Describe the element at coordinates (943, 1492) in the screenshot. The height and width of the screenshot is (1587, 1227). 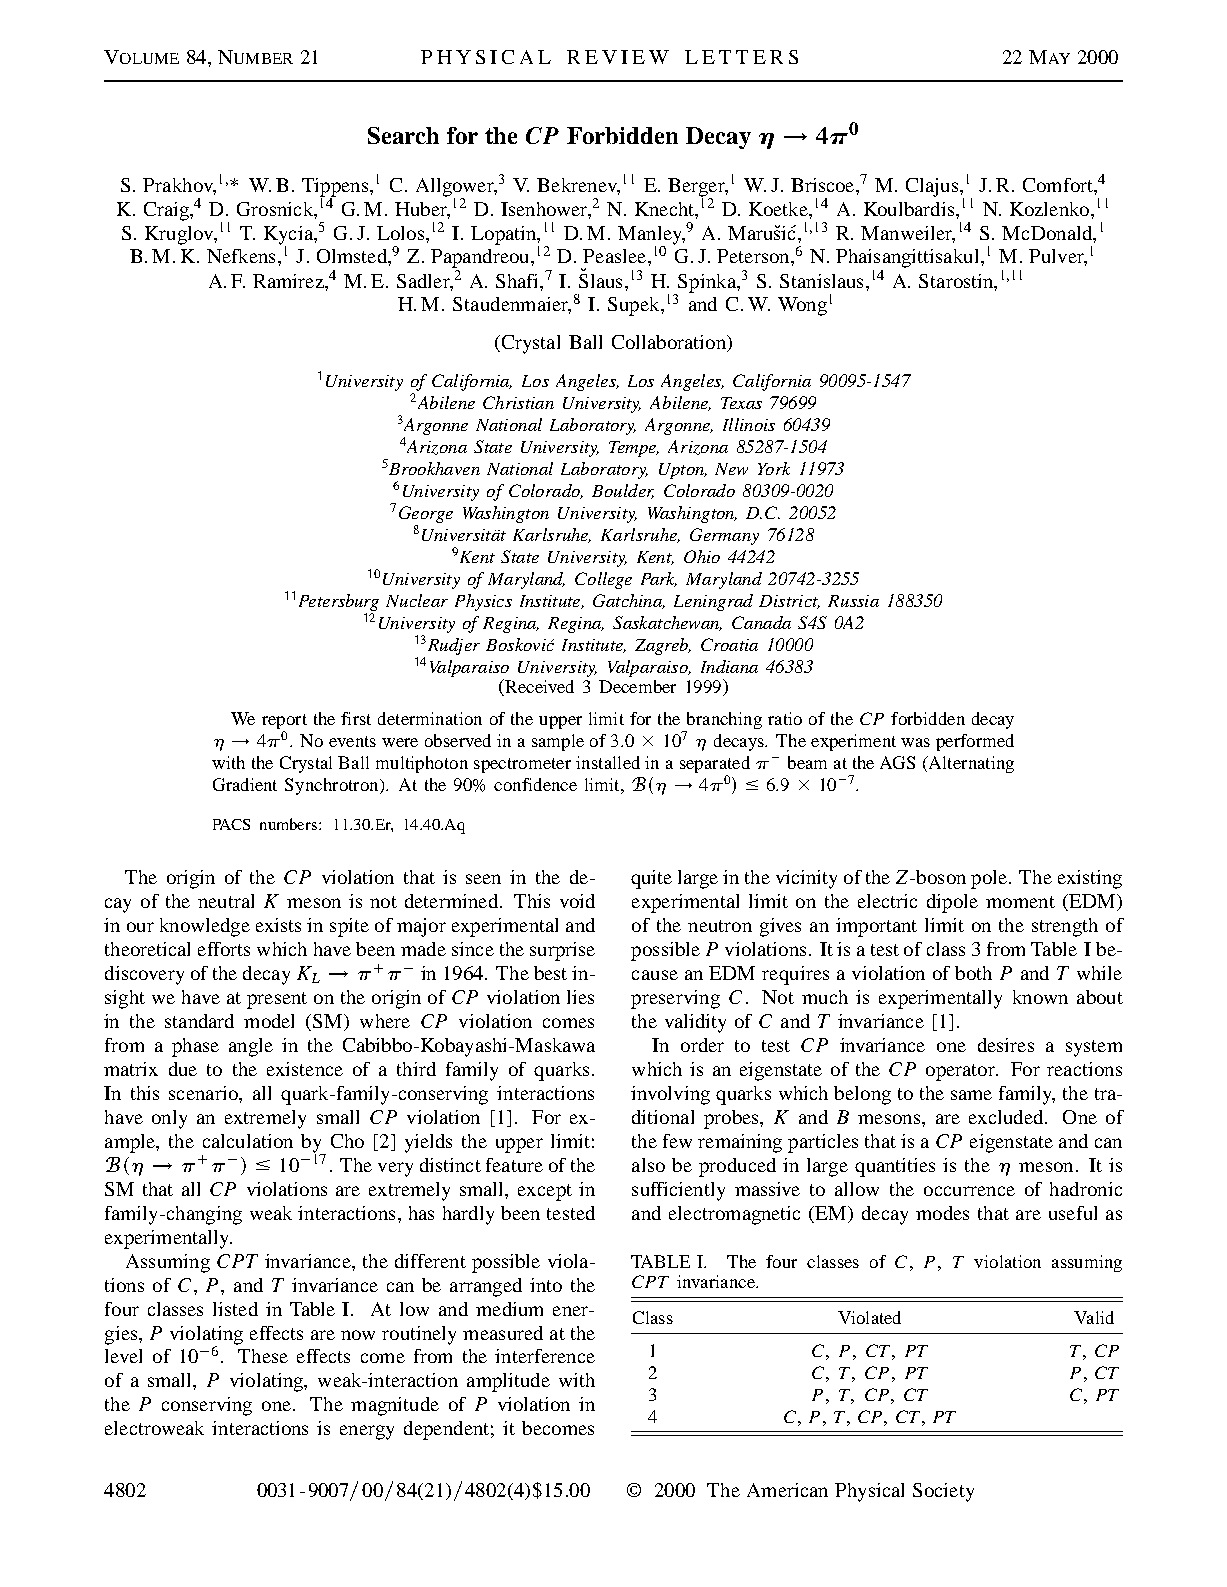
I see `Society` at that location.
